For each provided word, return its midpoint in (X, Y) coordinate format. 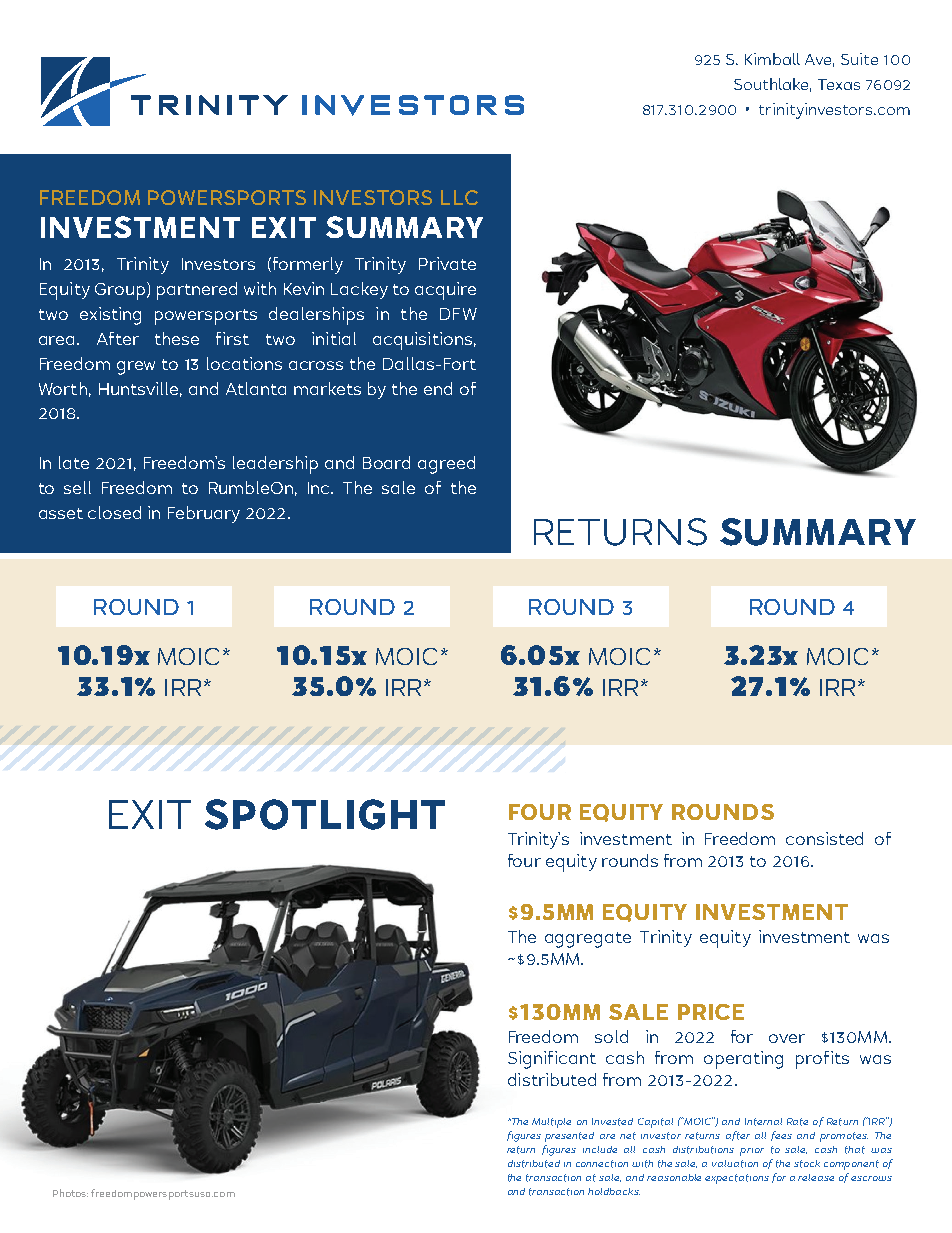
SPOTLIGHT (325, 814)
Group (120, 291)
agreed (446, 465)
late (74, 462)
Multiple (551, 1123)
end (438, 388)
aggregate (588, 940)
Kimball (772, 59)
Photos (70, 1193)
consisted (824, 838)
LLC (459, 197)
